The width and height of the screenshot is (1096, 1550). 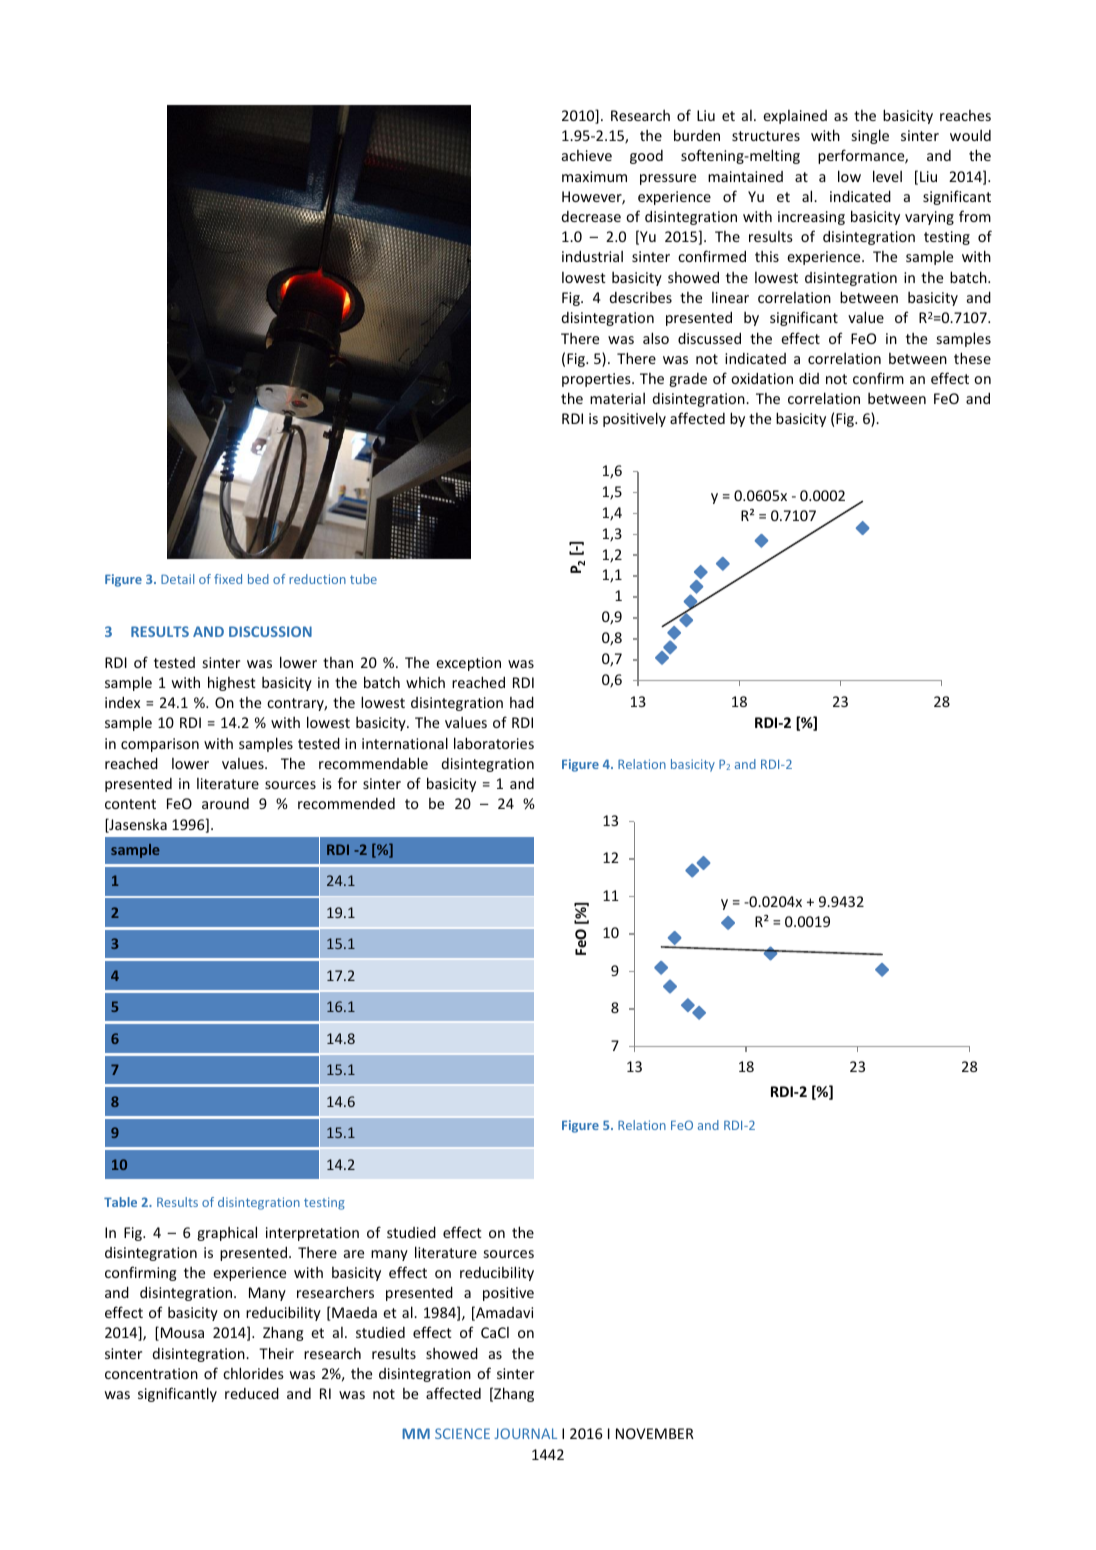 I want to click on reduced, so click(x=252, y=1393).
